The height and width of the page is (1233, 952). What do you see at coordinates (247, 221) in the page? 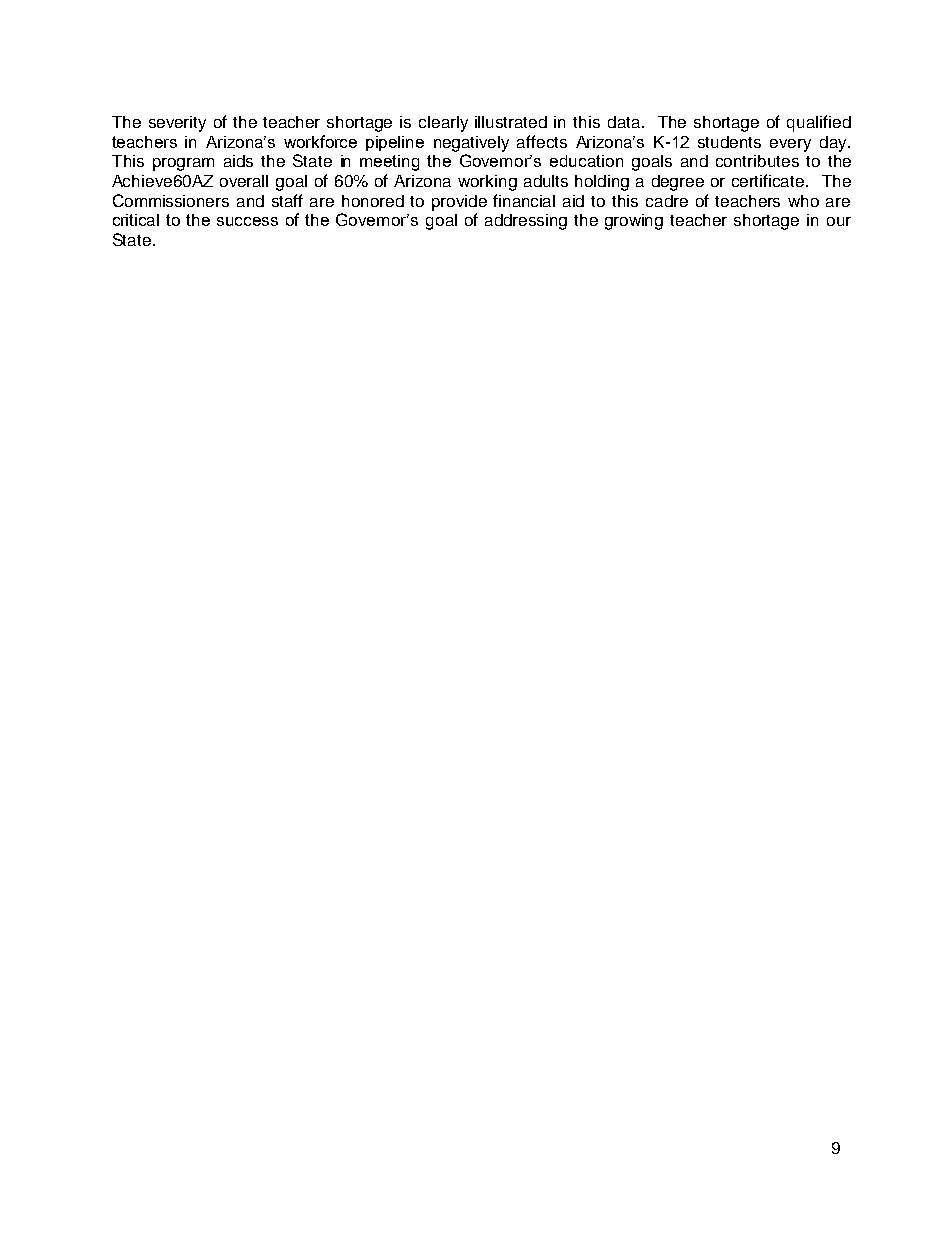
I see `success` at bounding box center [247, 221].
